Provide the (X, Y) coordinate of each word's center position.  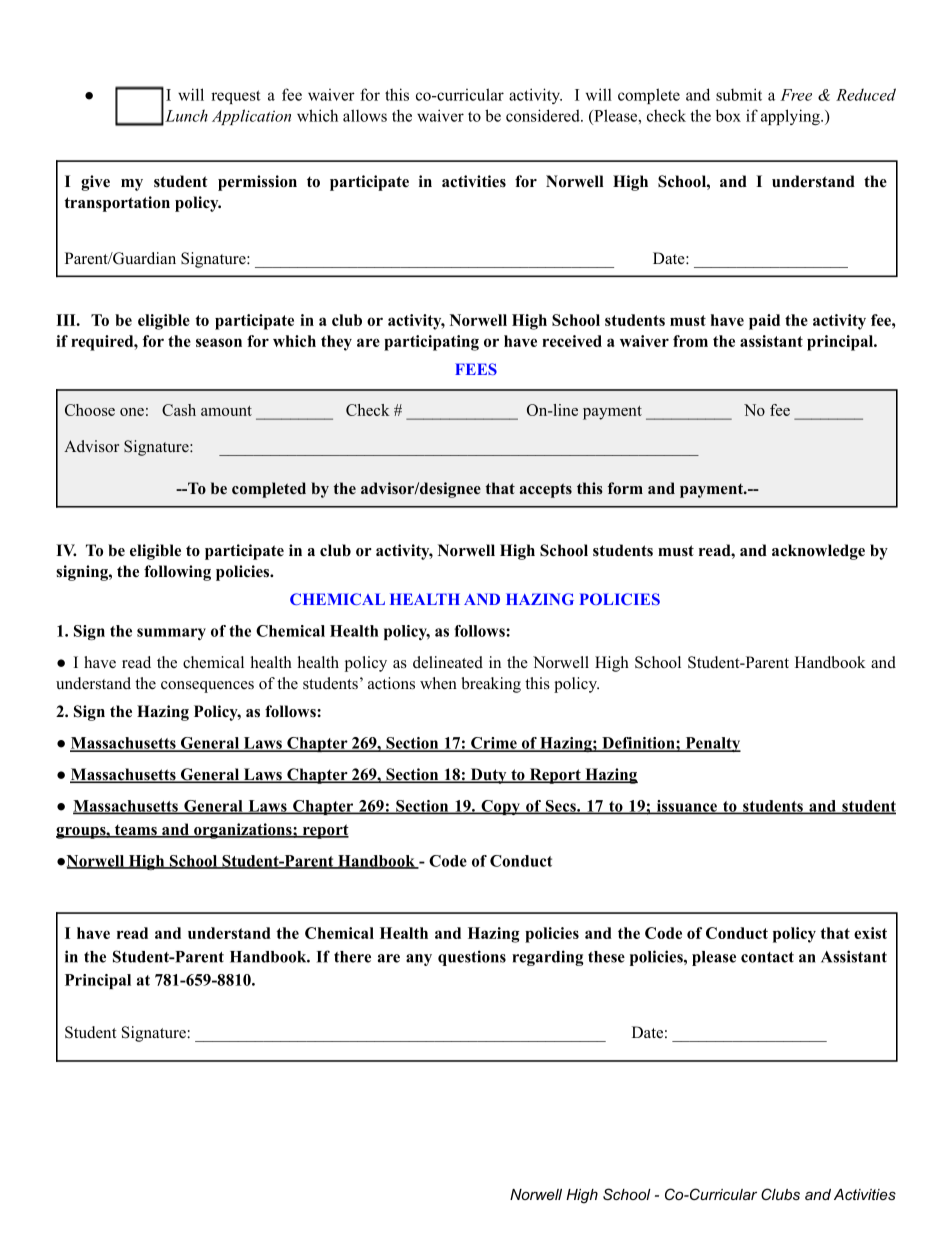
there (352, 957)
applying (791, 117)
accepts (546, 490)
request (236, 97)
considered (544, 115)
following (177, 573)
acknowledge (818, 552)
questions (472, 958)
